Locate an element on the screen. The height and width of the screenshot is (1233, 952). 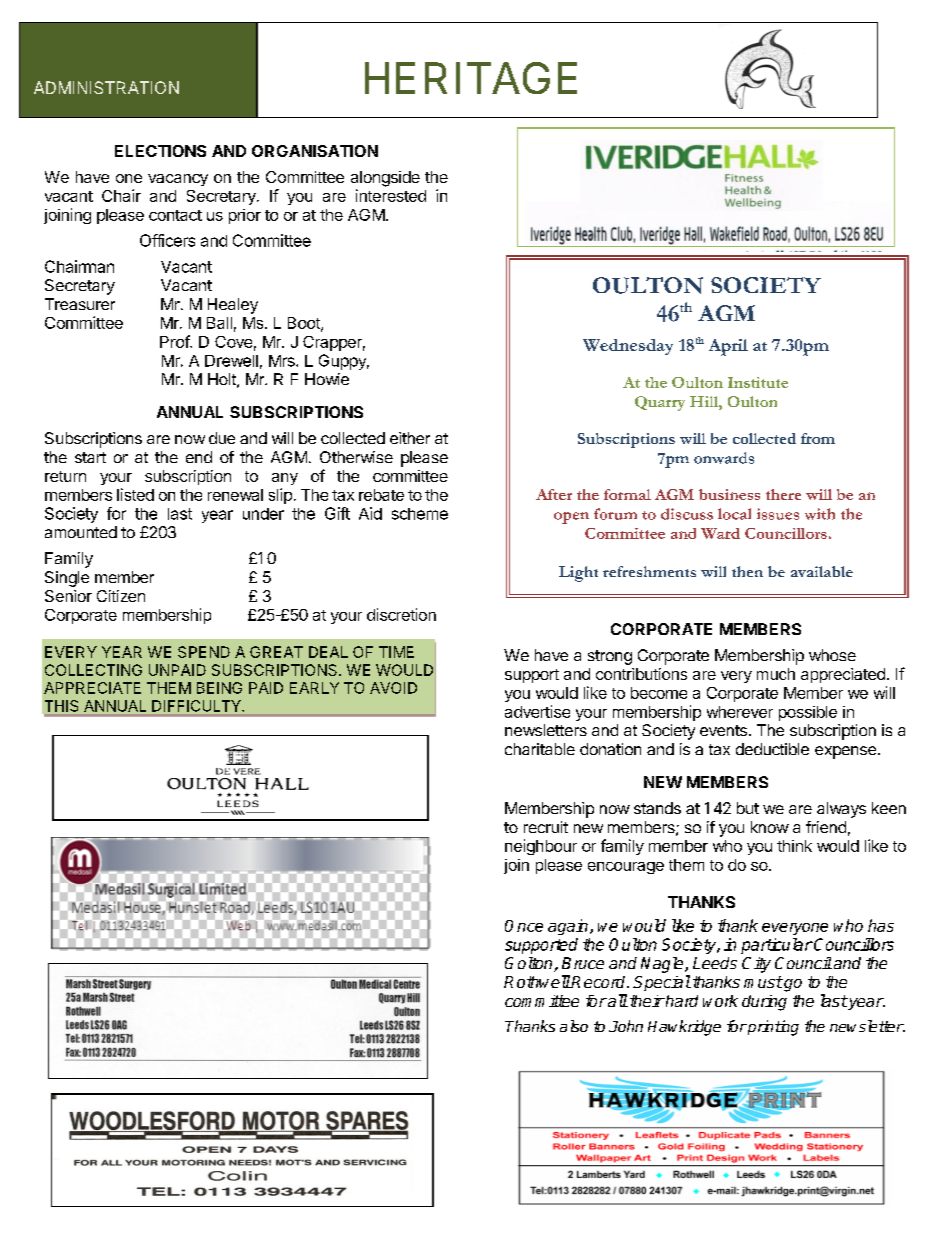
charitable is located at coordinates (540, 749).
